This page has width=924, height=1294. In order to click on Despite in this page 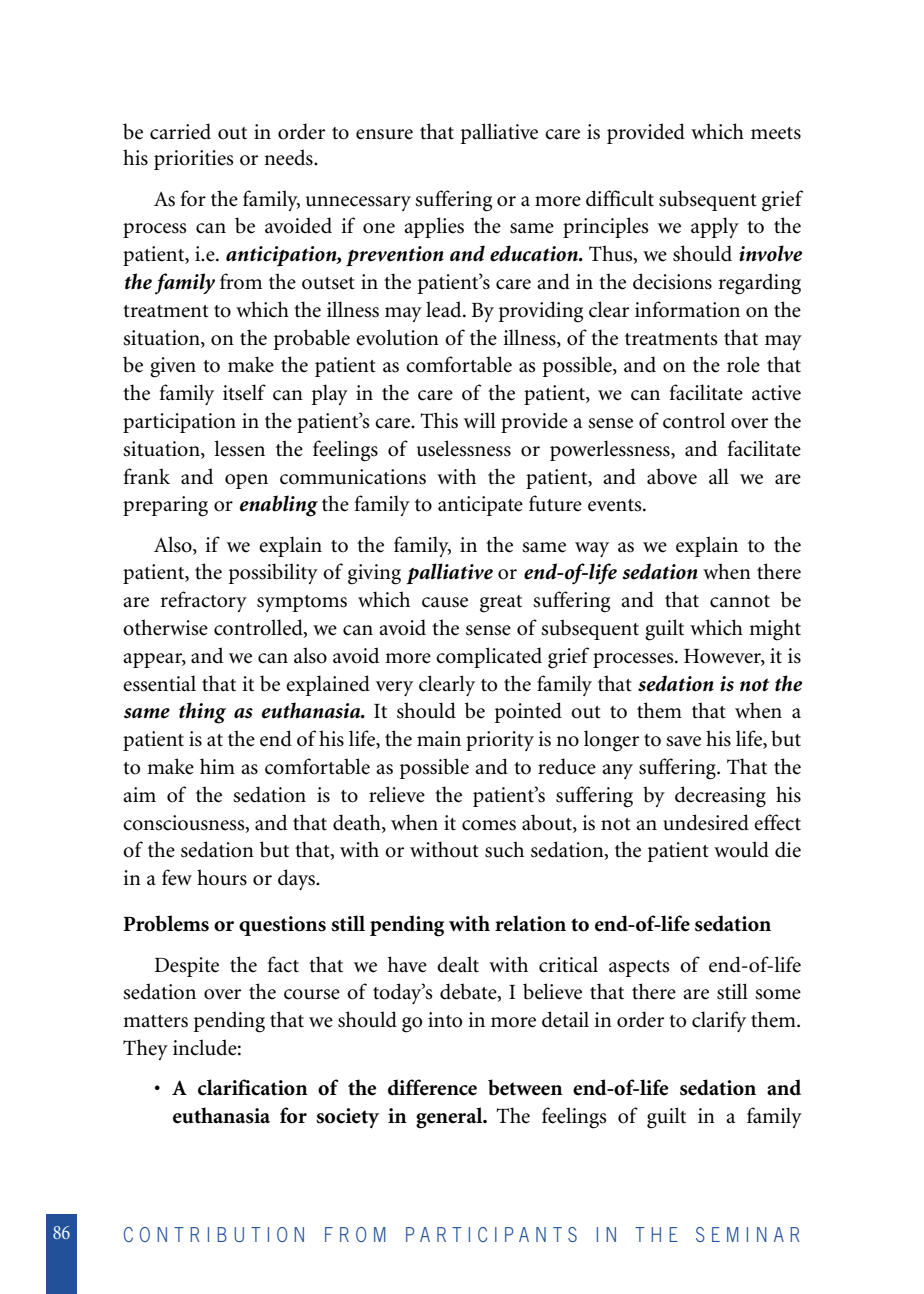, I will do `click(186, 967)`.
